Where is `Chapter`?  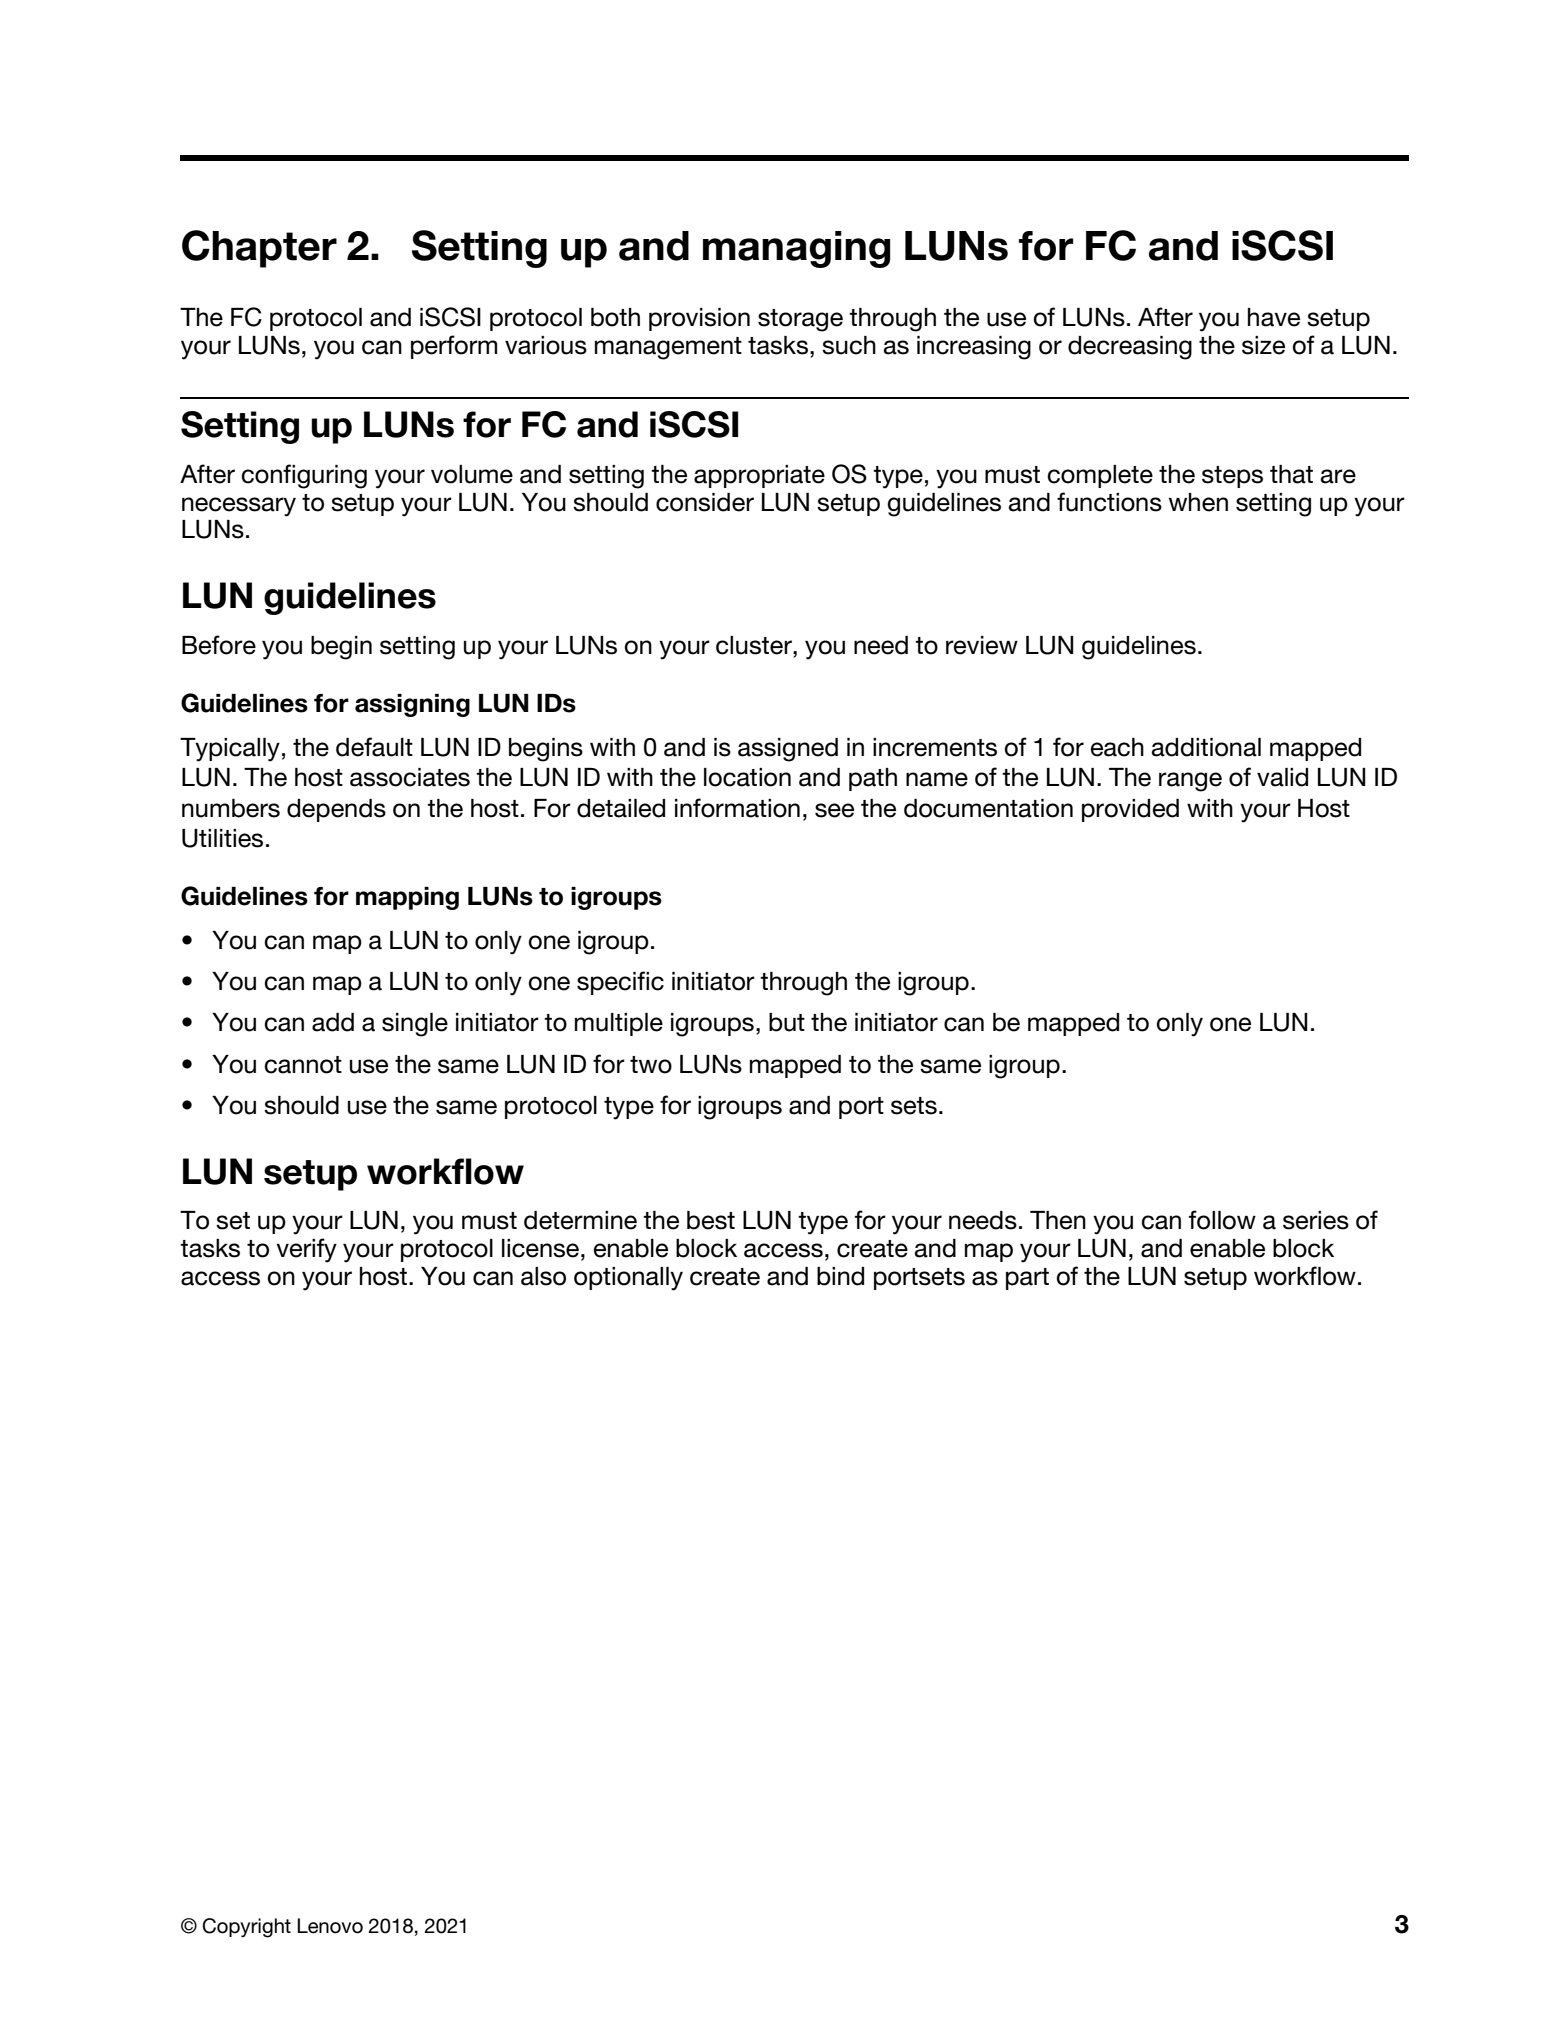 Chapter is located at coordinates (259, 249).
